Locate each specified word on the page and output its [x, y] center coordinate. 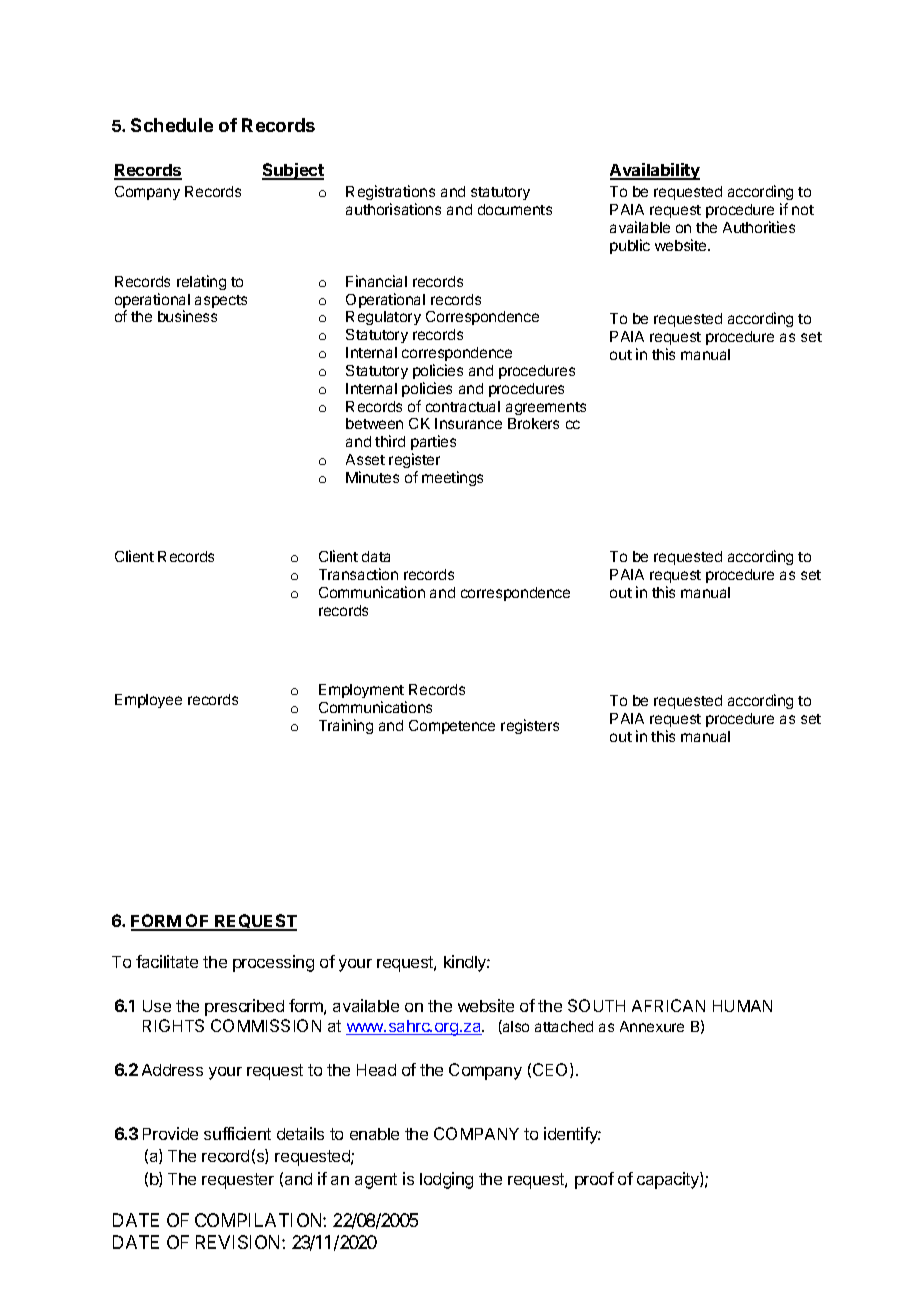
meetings [452, 478]
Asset [365, 459]
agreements [546, 408]
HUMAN [742, 1006]
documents [515, 209]
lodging [446, 1180]
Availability [655, 171]
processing [273, 963]
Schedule [172, 125]
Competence [452, 727]
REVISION [239, 1242]
